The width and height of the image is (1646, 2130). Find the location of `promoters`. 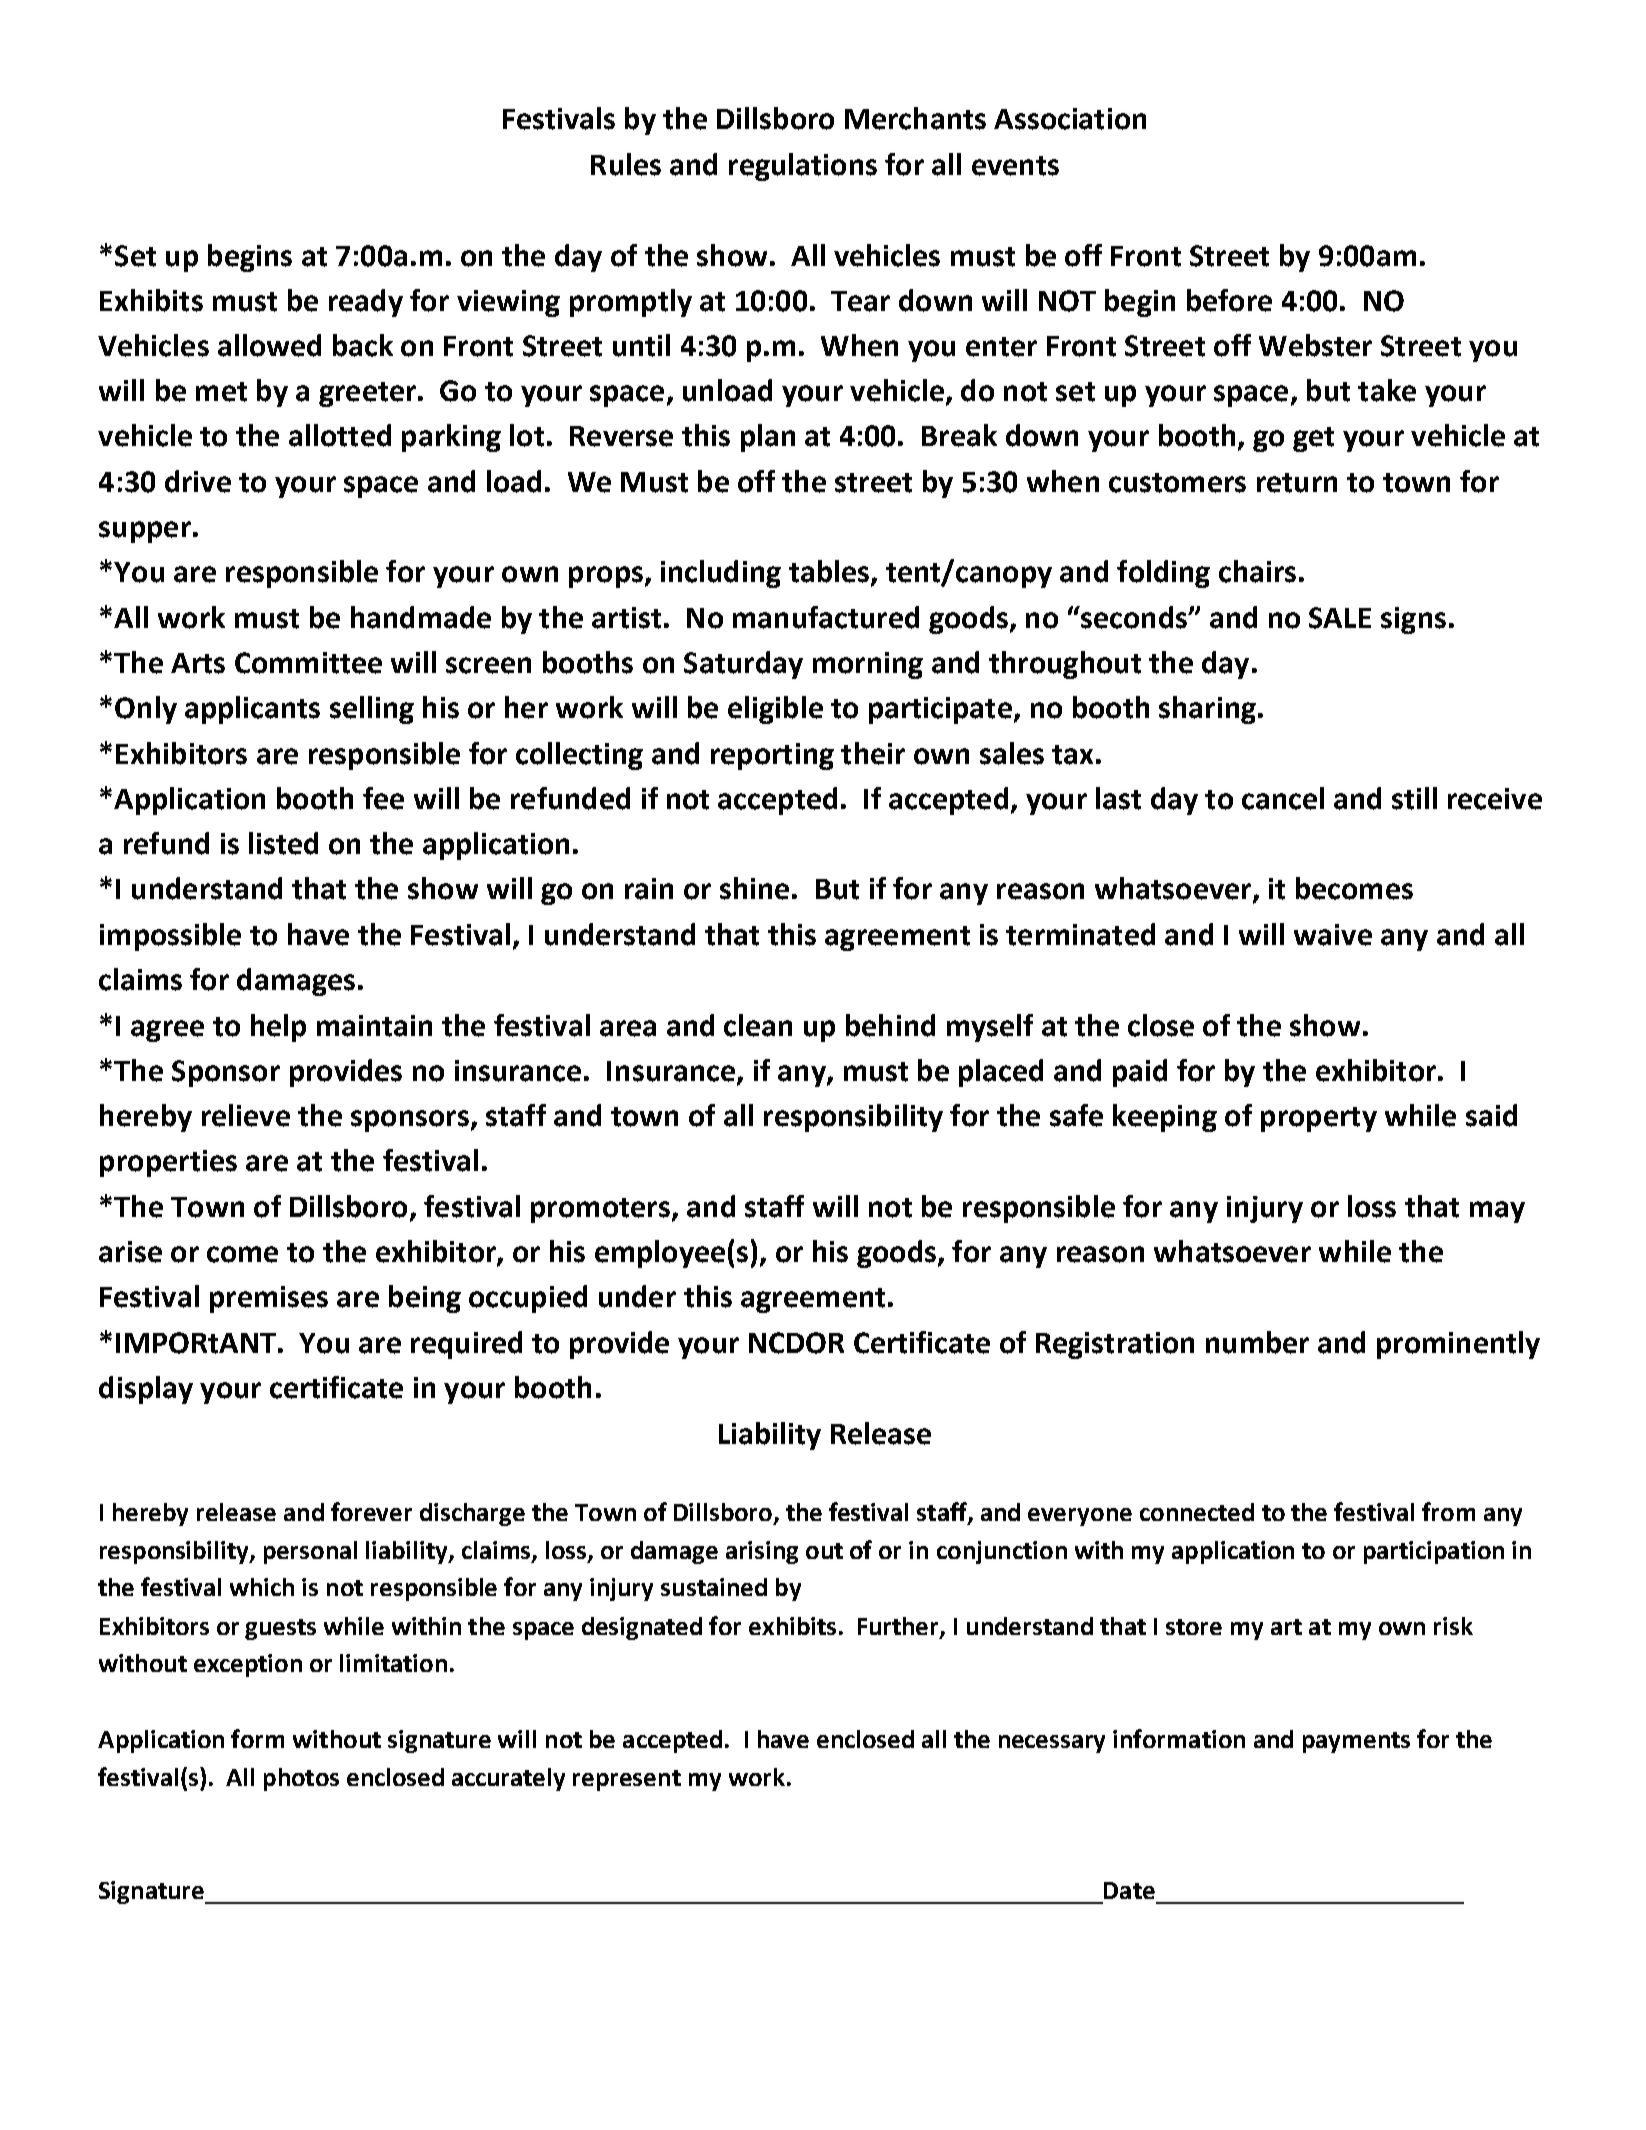

promoters is located at coordinates (600, 1210).
